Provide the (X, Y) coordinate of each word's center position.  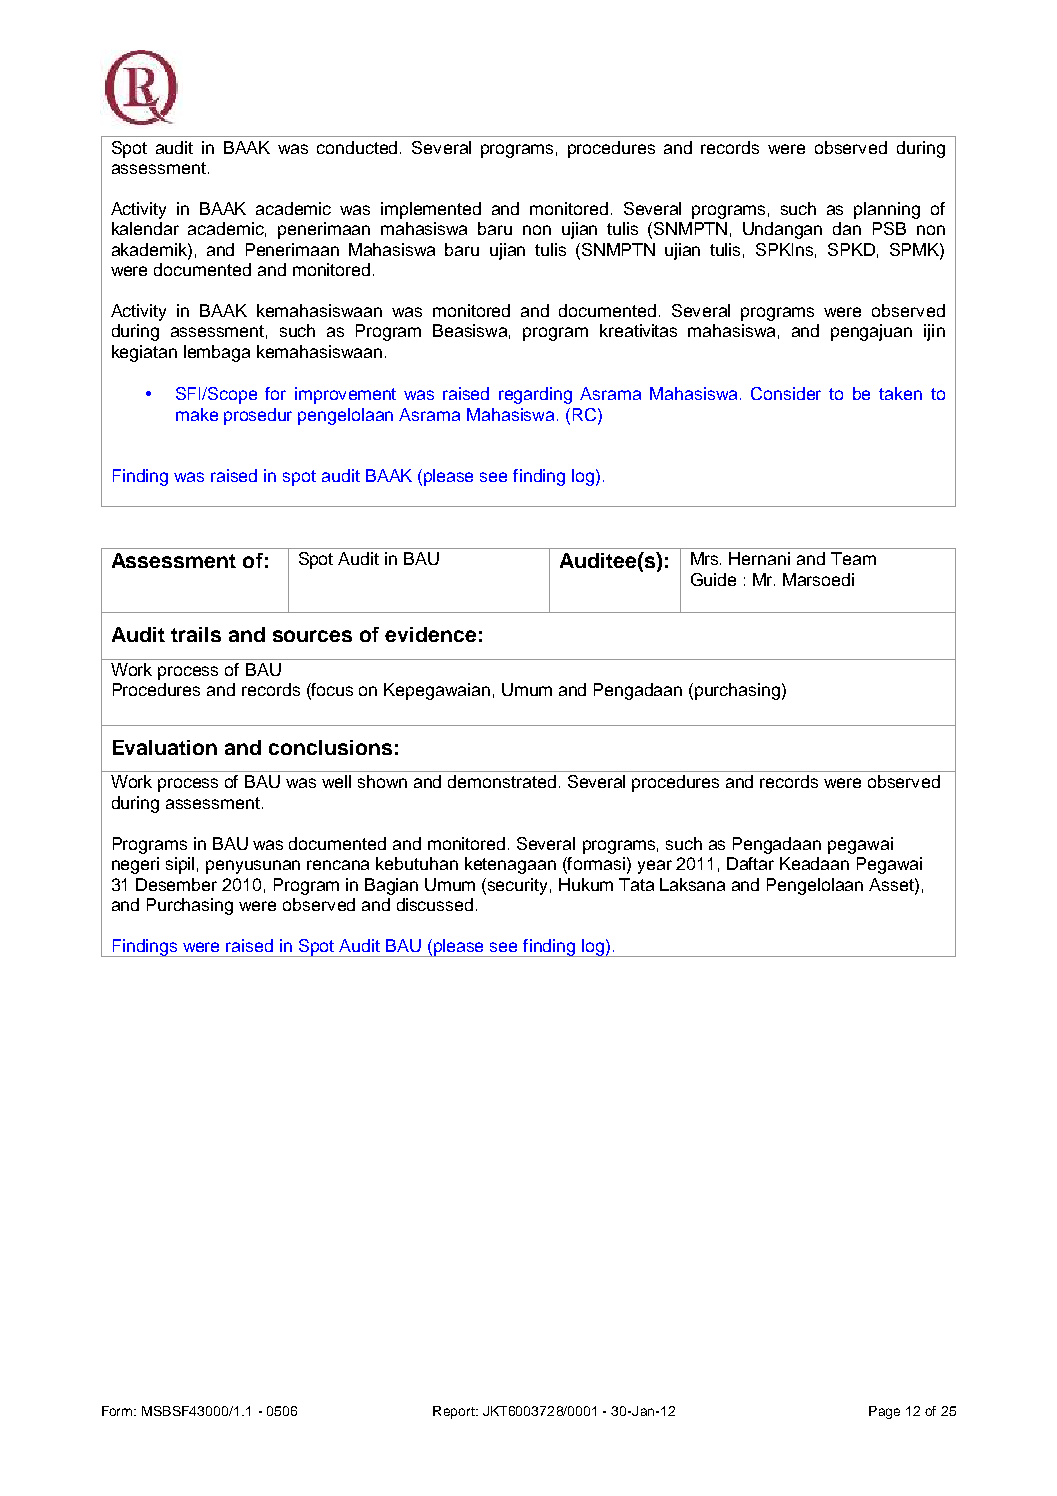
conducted (359, 147)
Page (884, 1412)
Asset (892, 884)
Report (455, 1412)
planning (887, 210)
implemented (431, 210)
